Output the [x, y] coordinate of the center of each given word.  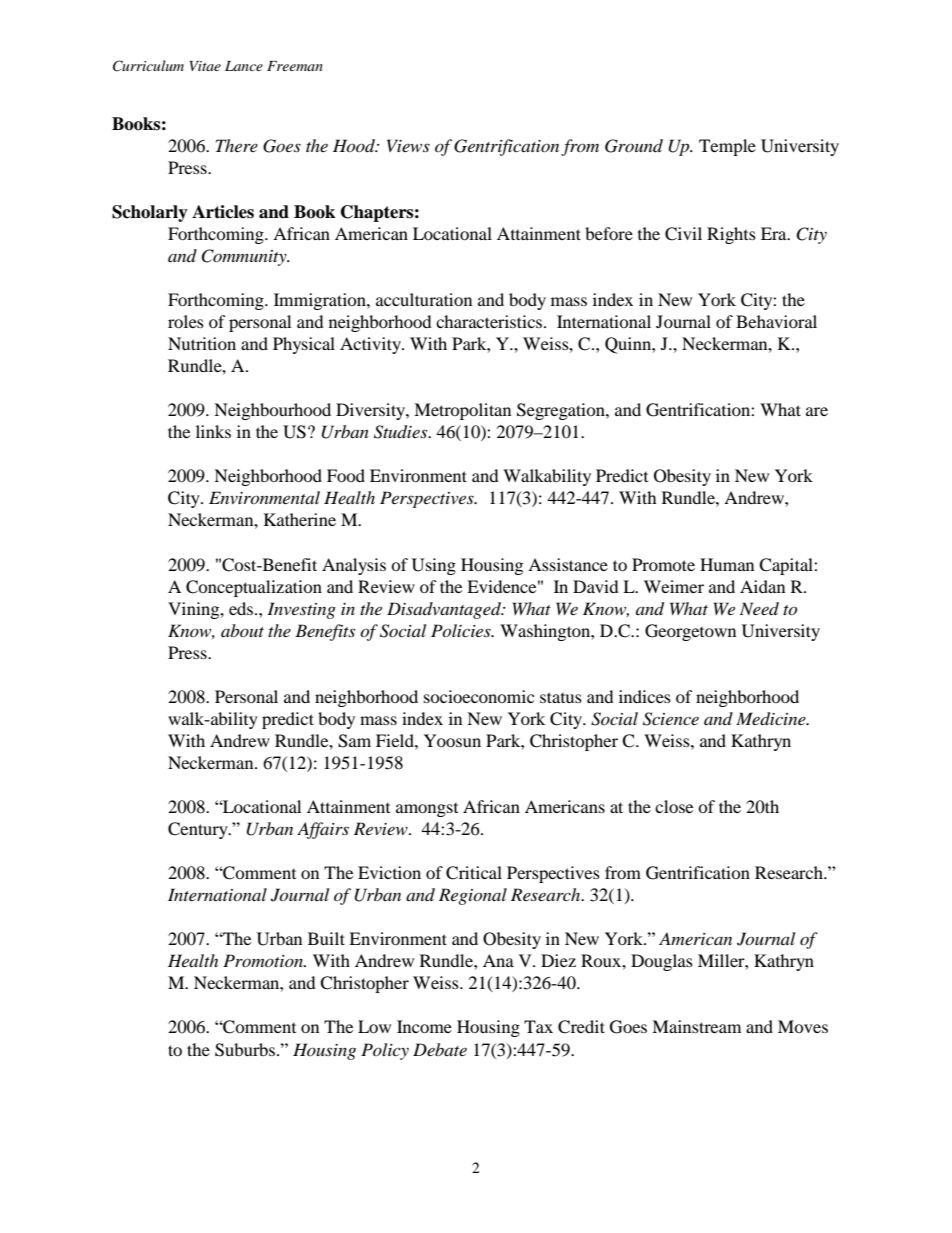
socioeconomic [479, 696]
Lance [244, 66]
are [817, 411]
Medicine [772, 719]
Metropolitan [462, 411]
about [242, 630]
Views [408, 145]
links [213, 431]
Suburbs [246, 1050]
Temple [727, 147]
